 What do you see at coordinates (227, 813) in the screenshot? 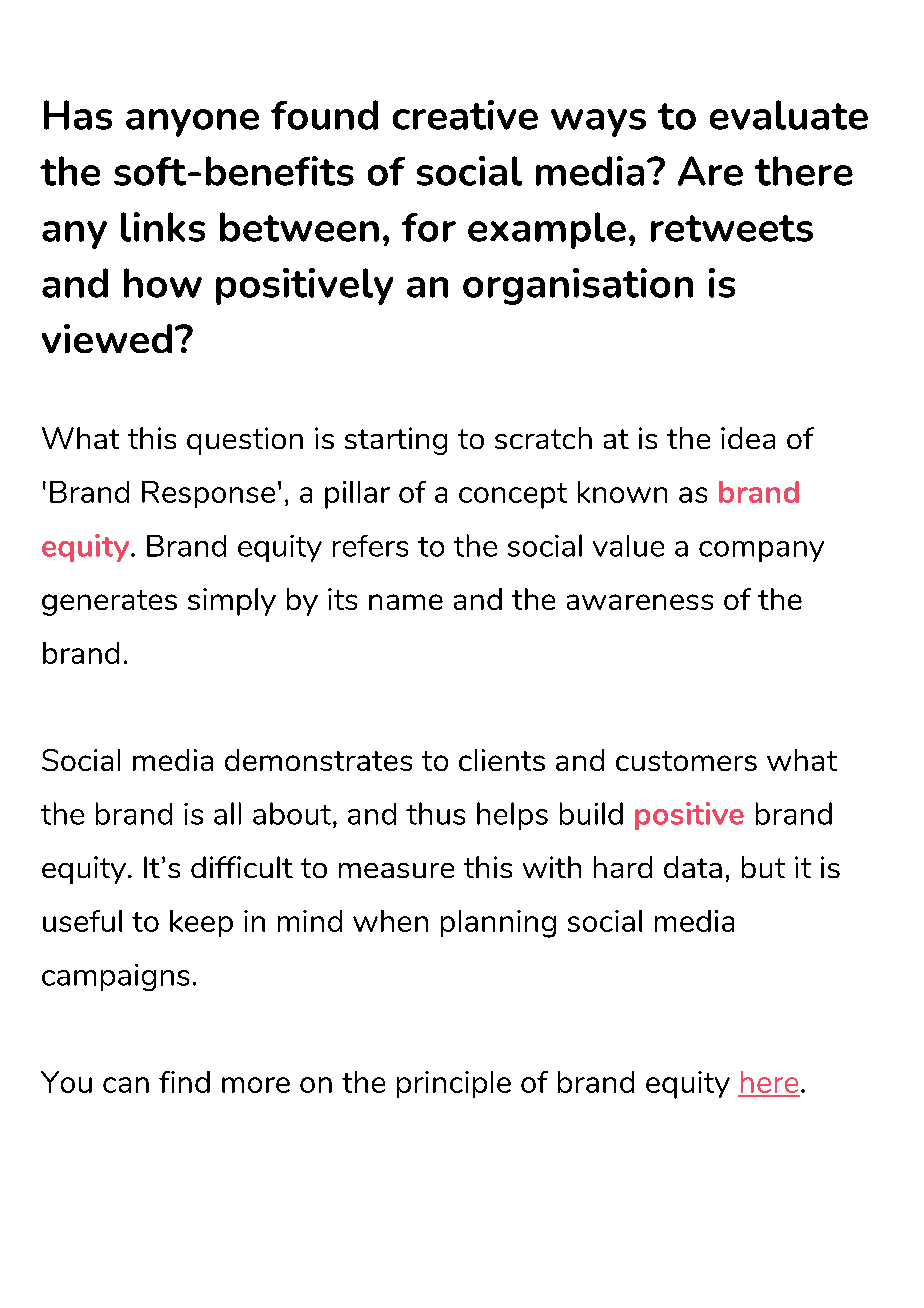
I see `all` at bounding box center [227, 813].
